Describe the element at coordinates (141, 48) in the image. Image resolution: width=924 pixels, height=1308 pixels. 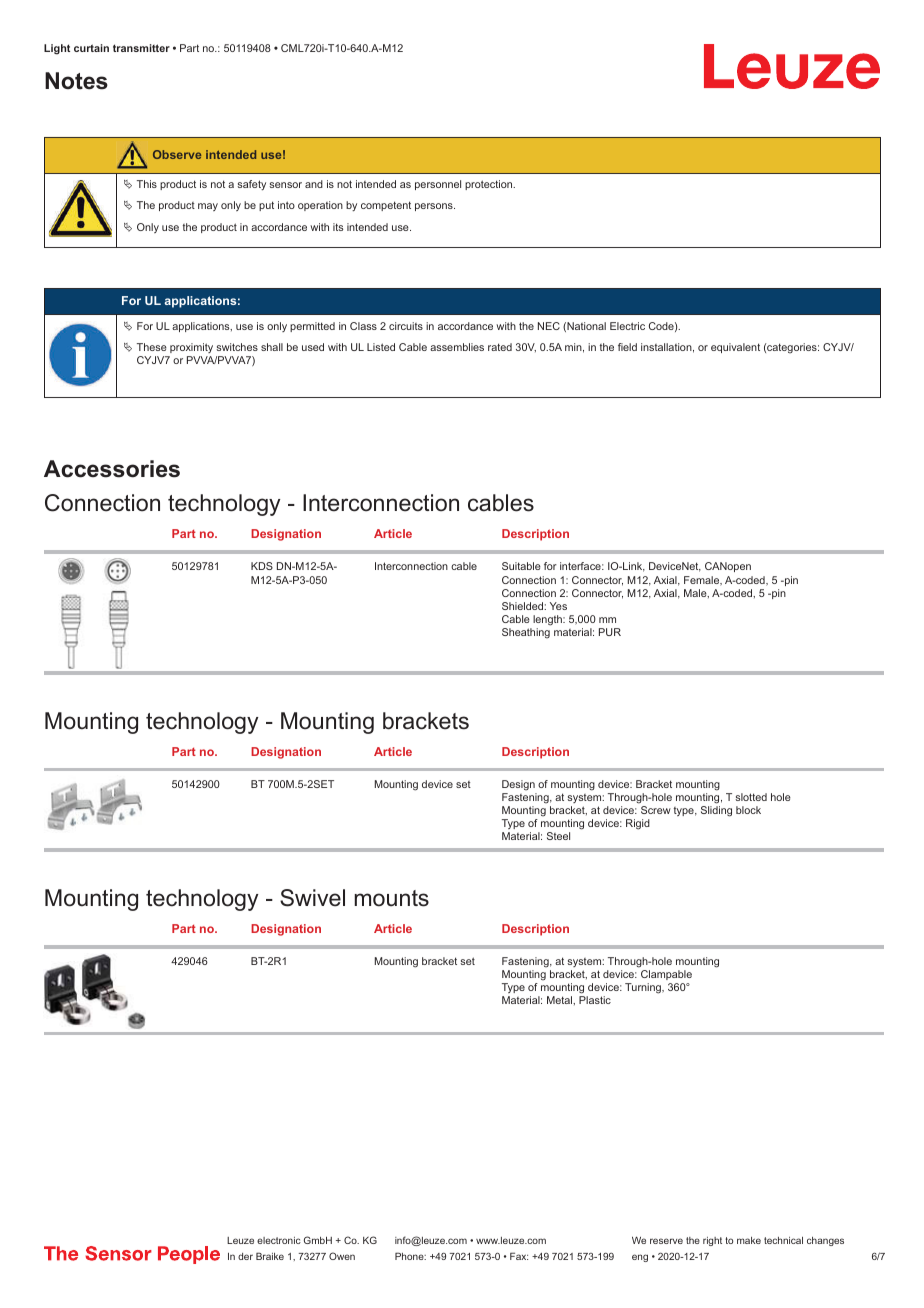
I see `transmitter` at that location.
